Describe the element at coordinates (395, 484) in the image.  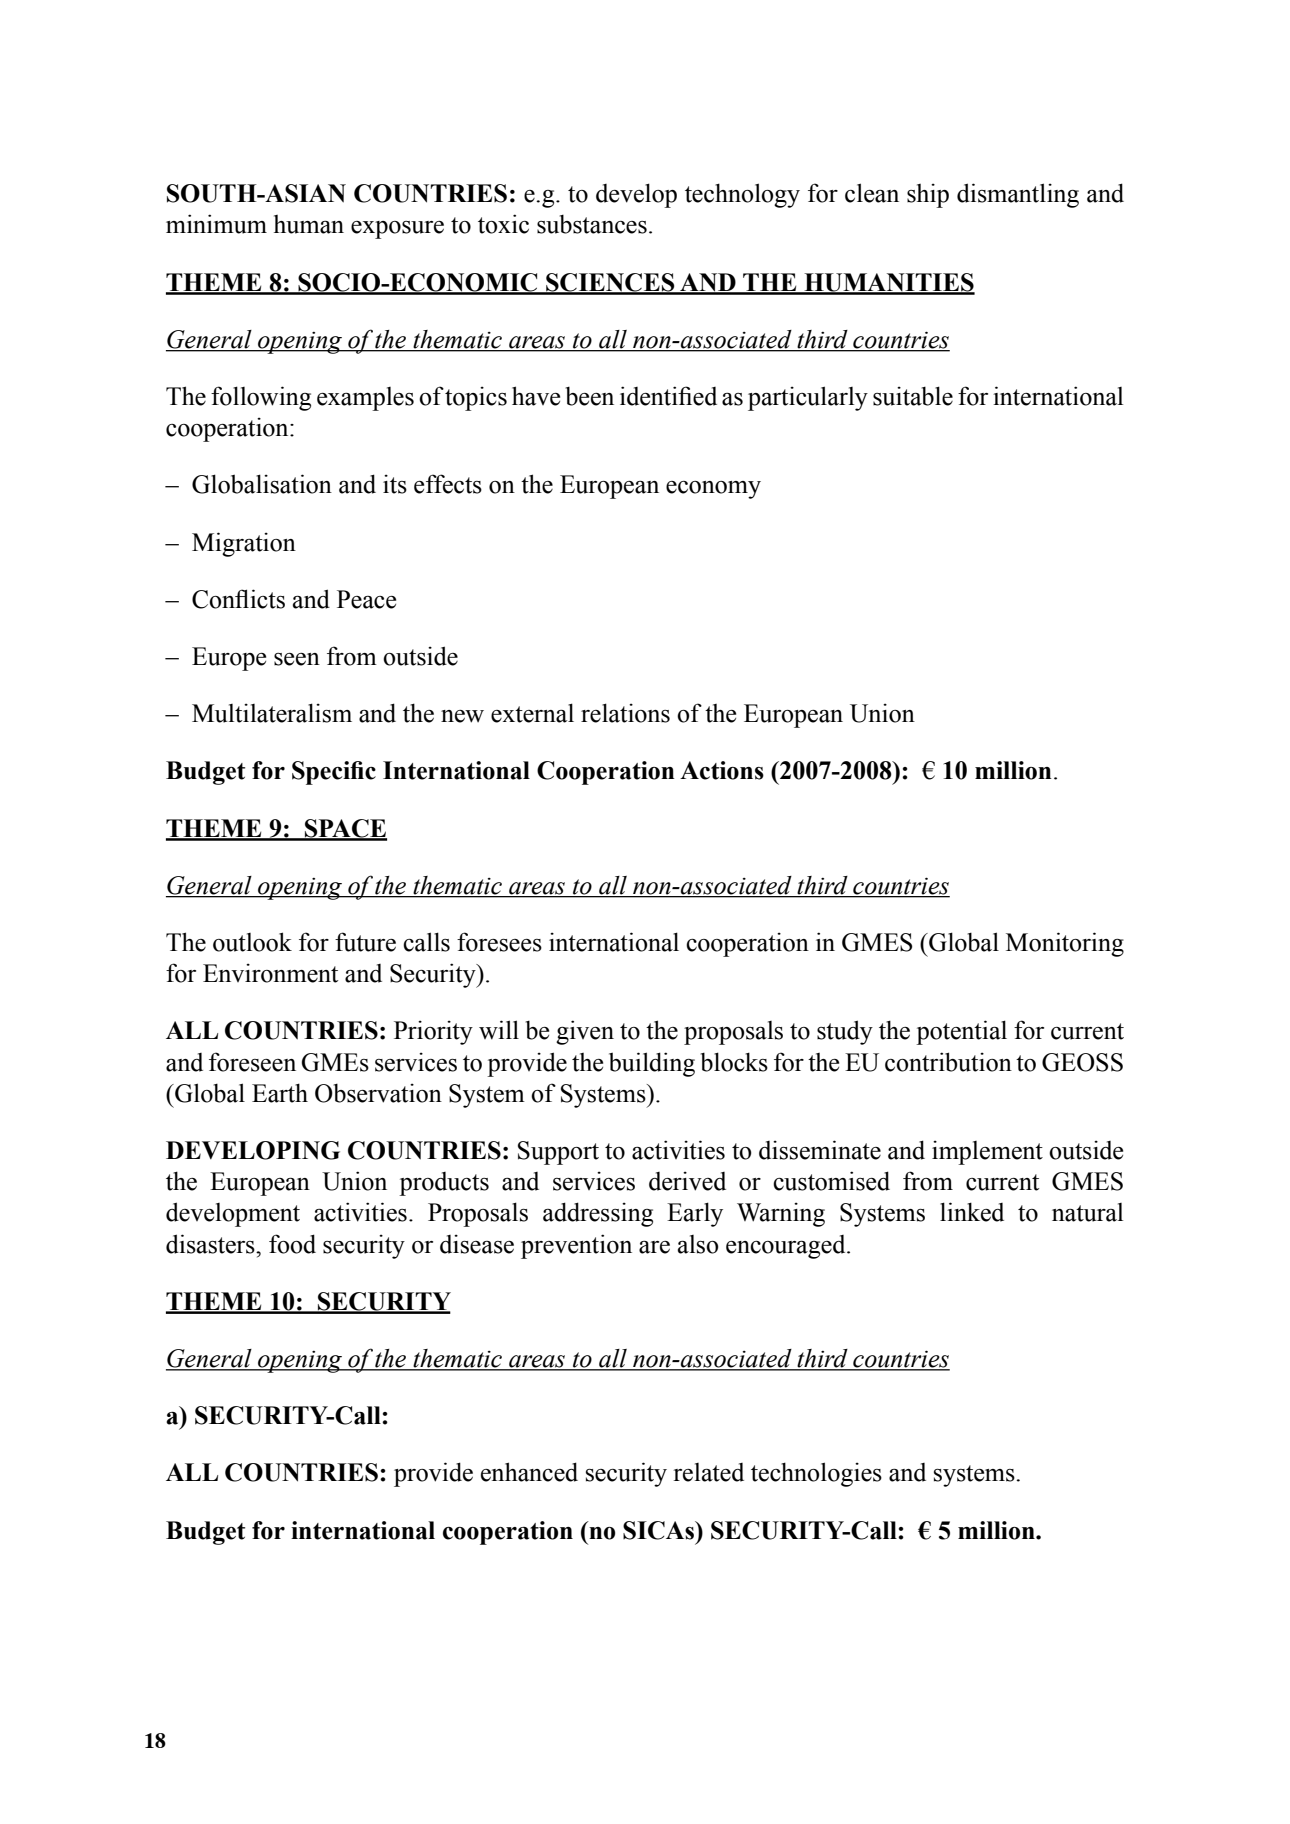
I see `its` at that location.
